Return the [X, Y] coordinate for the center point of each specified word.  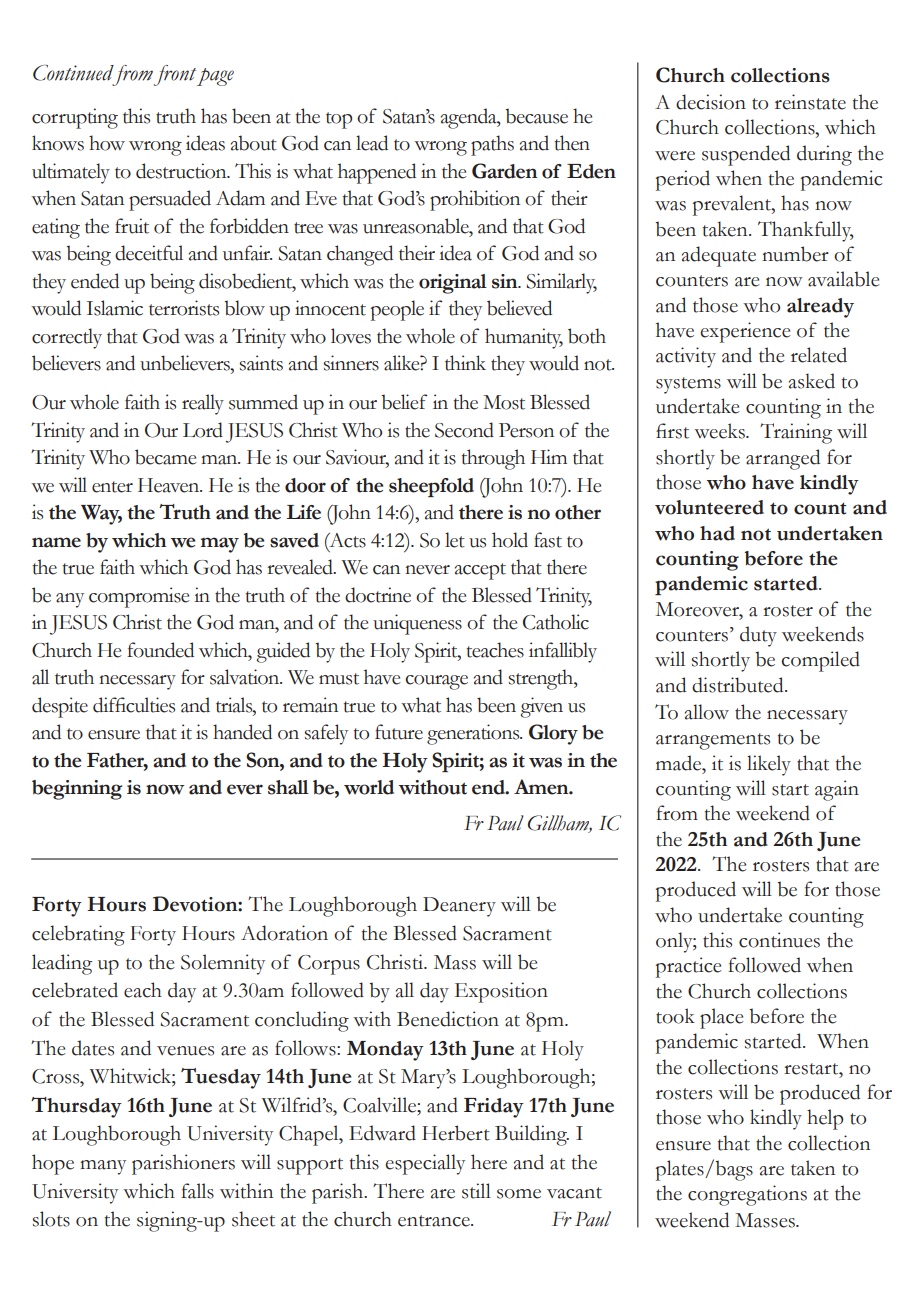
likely [769, 765]
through [493, 459]
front [175, 75]
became [166, 457]
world [369, 787]
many [103, 1167]
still [476, 1191]
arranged [783, 459]
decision [711, 102]
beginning [77, 790]
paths [492, 145]
